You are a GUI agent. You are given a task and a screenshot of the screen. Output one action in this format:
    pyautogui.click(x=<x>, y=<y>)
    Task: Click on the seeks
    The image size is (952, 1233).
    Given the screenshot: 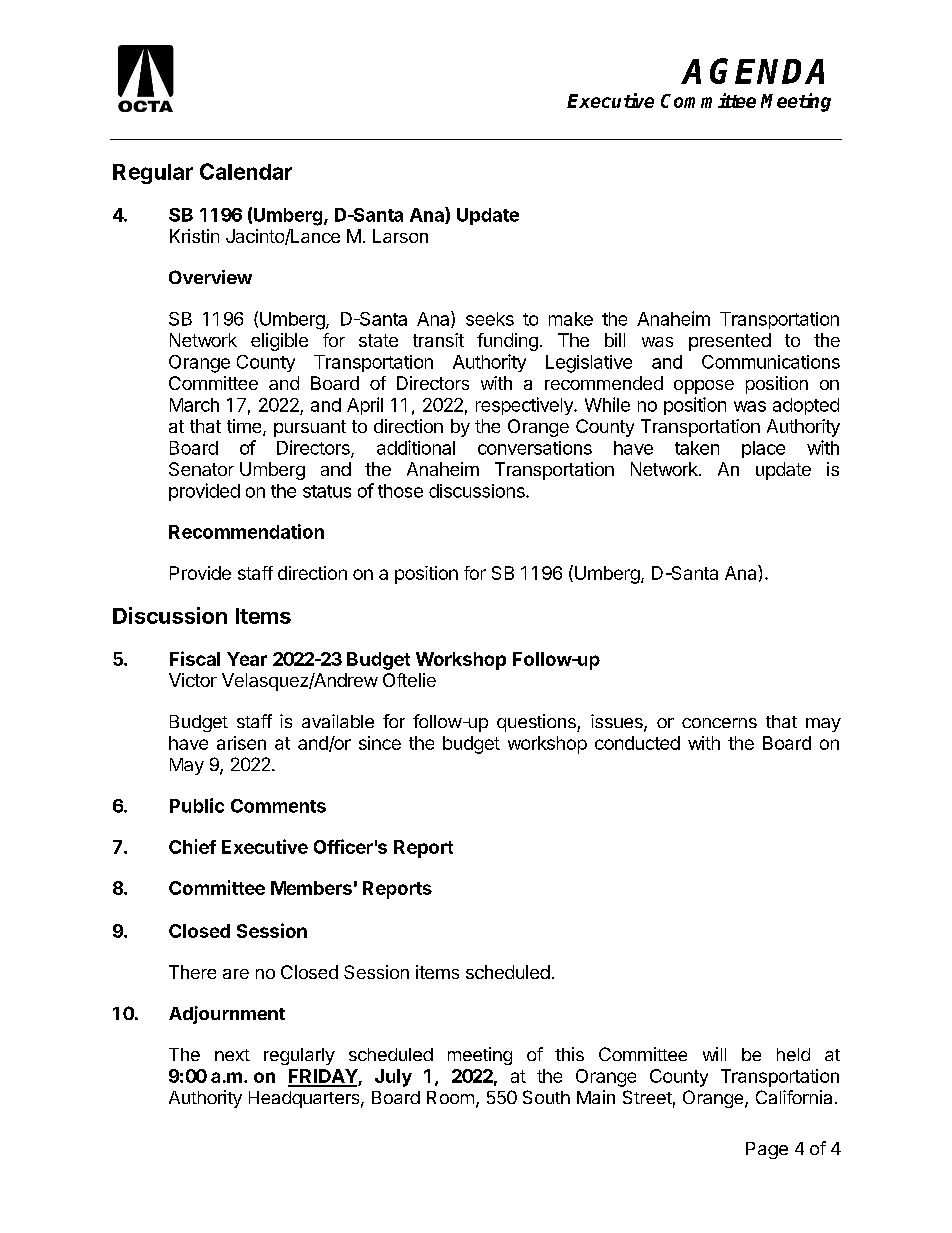 What is the action you would take?
    pyautogui.click(x=490, y=319)
